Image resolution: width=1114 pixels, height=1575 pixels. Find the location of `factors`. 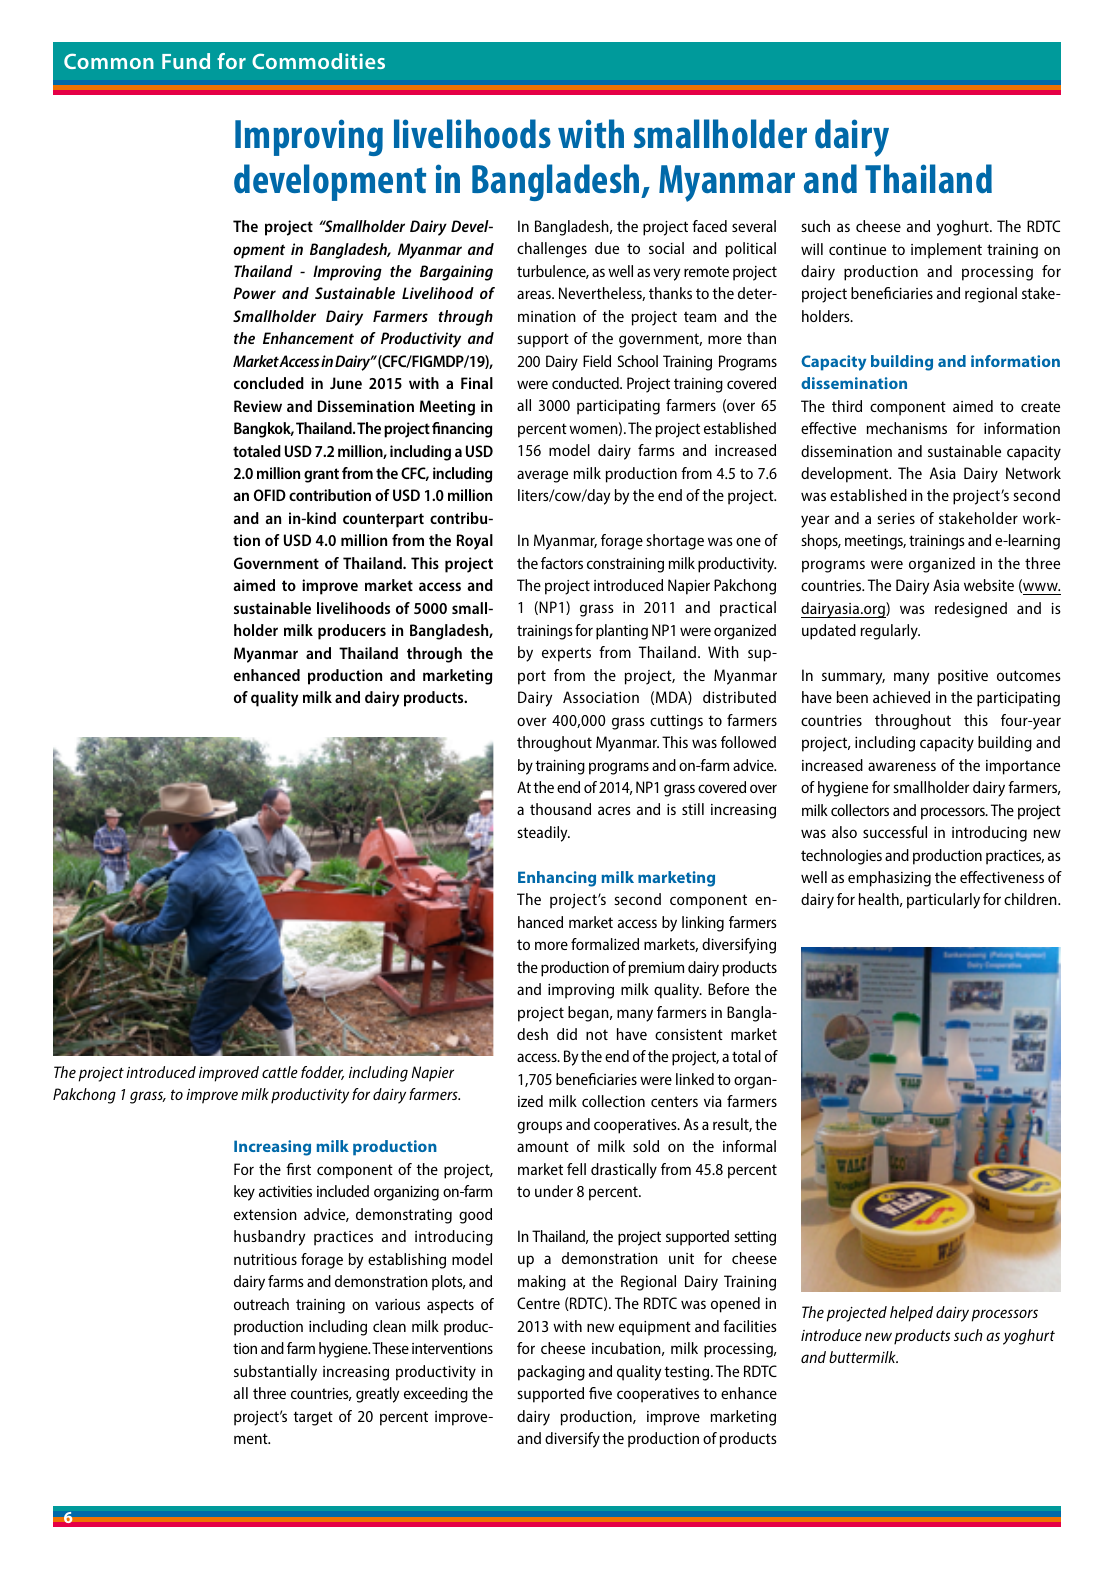

factors is located at coordinates (562, 563).
